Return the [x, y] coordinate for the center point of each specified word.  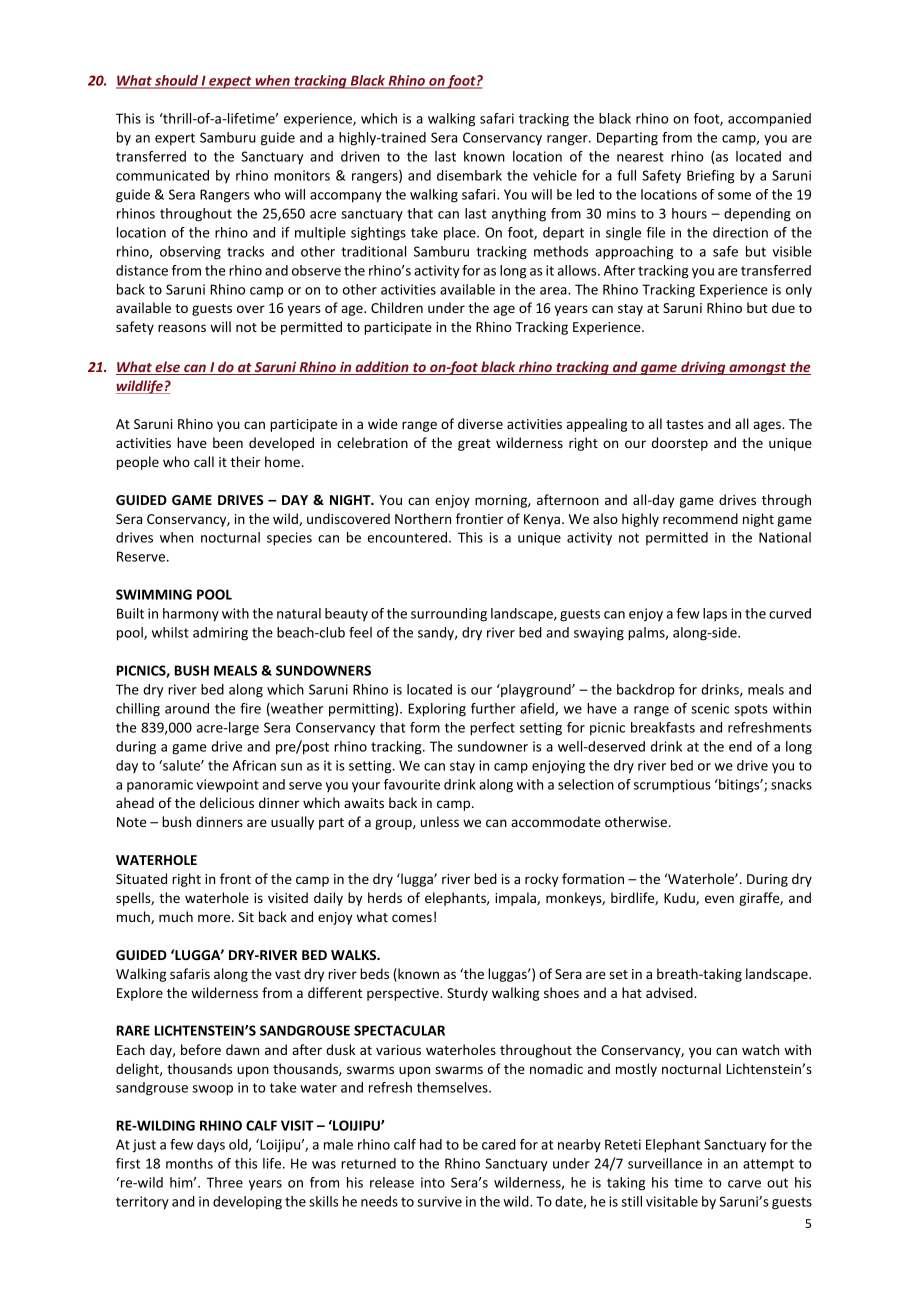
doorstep [680, 444]
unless [440, 821]
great [474, 445]
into [433, 1182]
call [204, 461]
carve [744, 1184]
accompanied [769, 120]
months [189, 1163]
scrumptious [672, 786]
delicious [227, 802]
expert [175, 139]
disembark [469, 175]
